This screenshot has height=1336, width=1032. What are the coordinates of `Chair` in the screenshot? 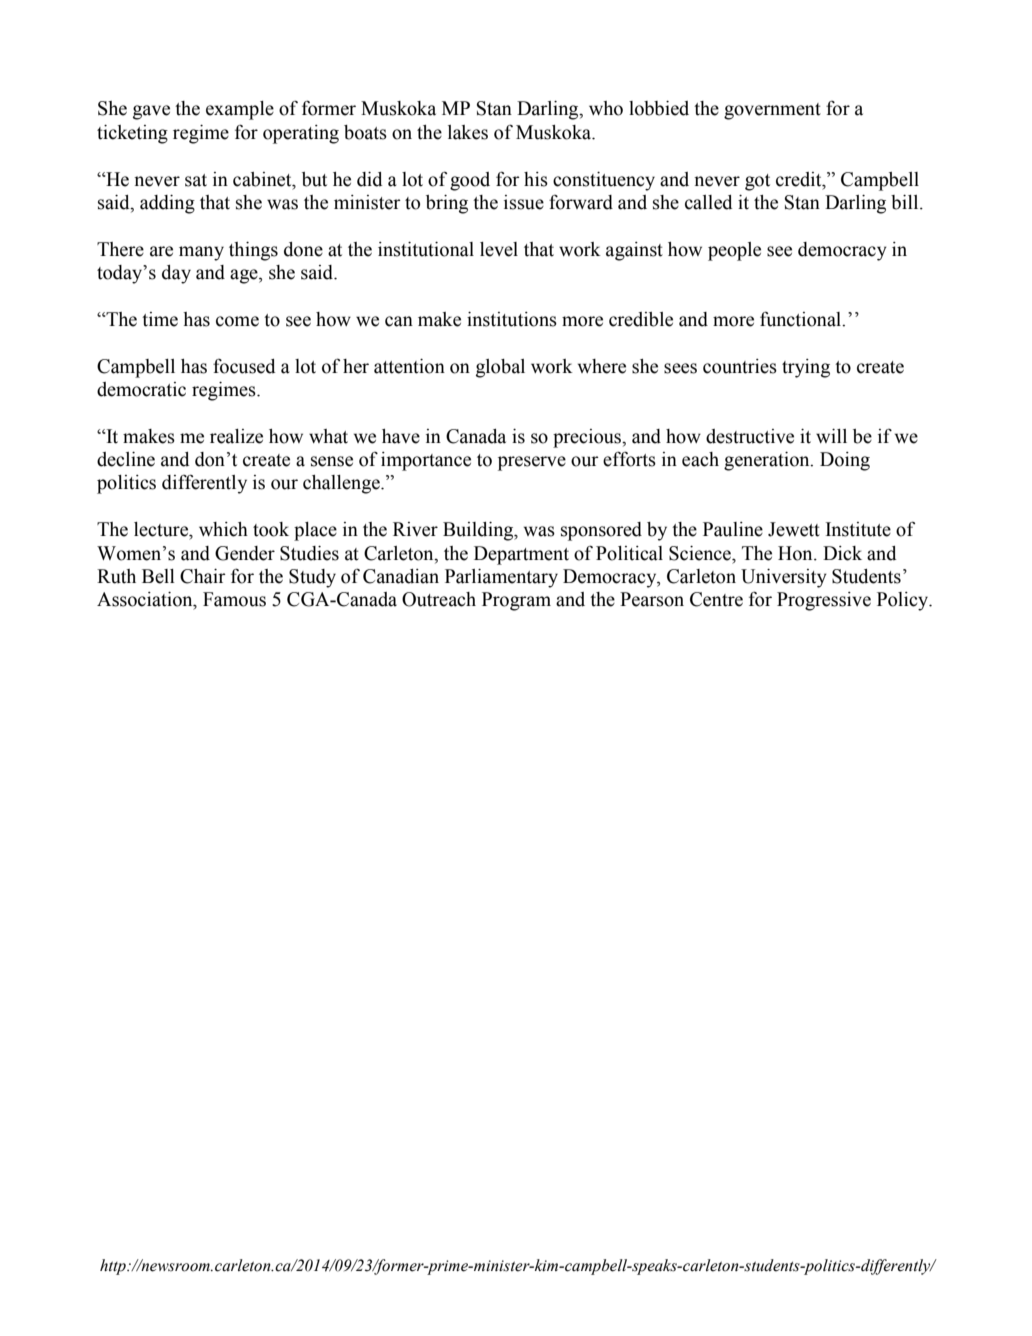 It's located at (203, 576).
